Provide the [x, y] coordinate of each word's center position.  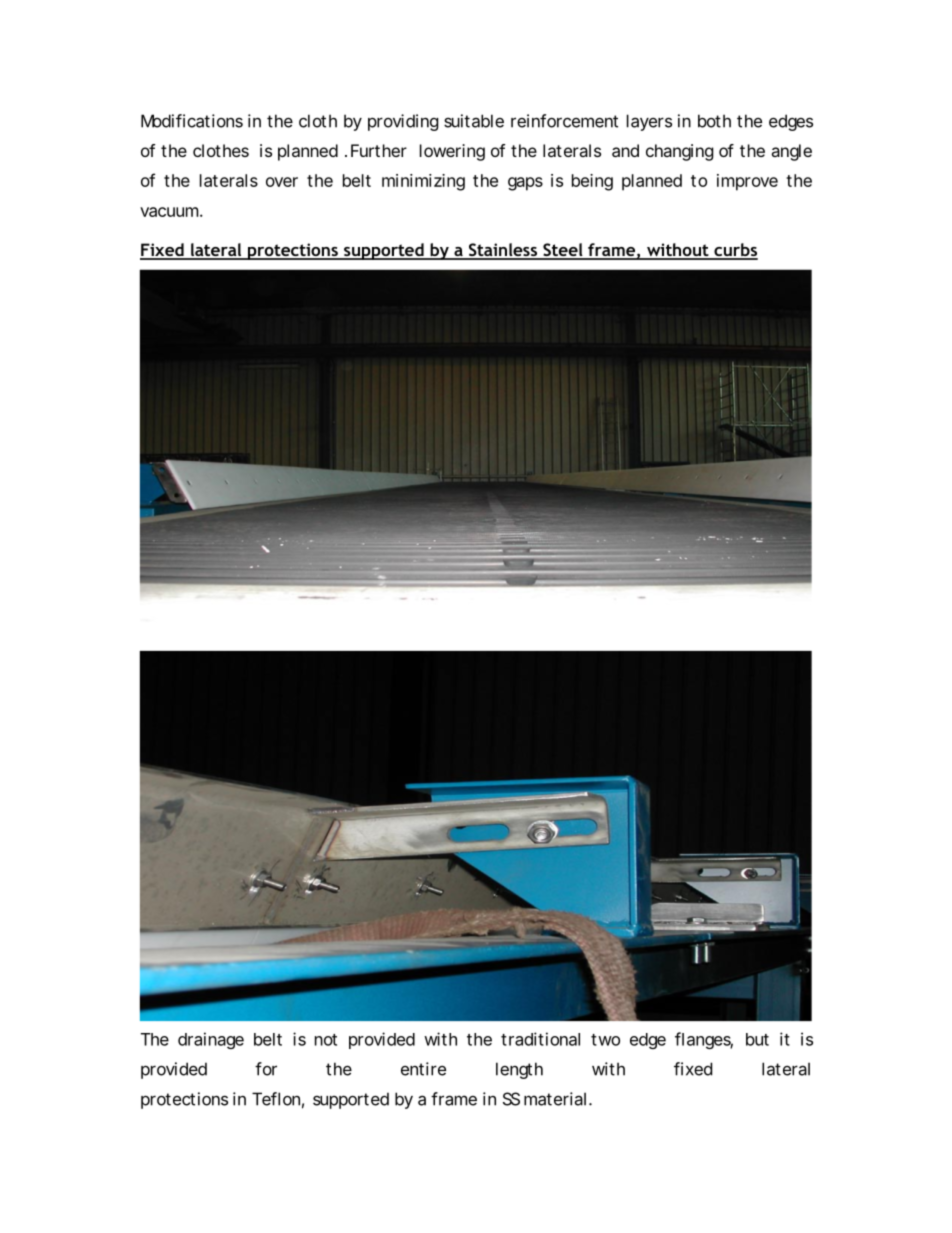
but [757, 1039]
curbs [735, 251]
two [605, 1040]
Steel [563, 251]
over [282, 182]
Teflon [276, 1099]
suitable [474, 121]
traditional [540, 1039]
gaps [525, 184]
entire [423, 1069]
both [714, 121]
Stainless [503, 251]
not [326, 1040]
